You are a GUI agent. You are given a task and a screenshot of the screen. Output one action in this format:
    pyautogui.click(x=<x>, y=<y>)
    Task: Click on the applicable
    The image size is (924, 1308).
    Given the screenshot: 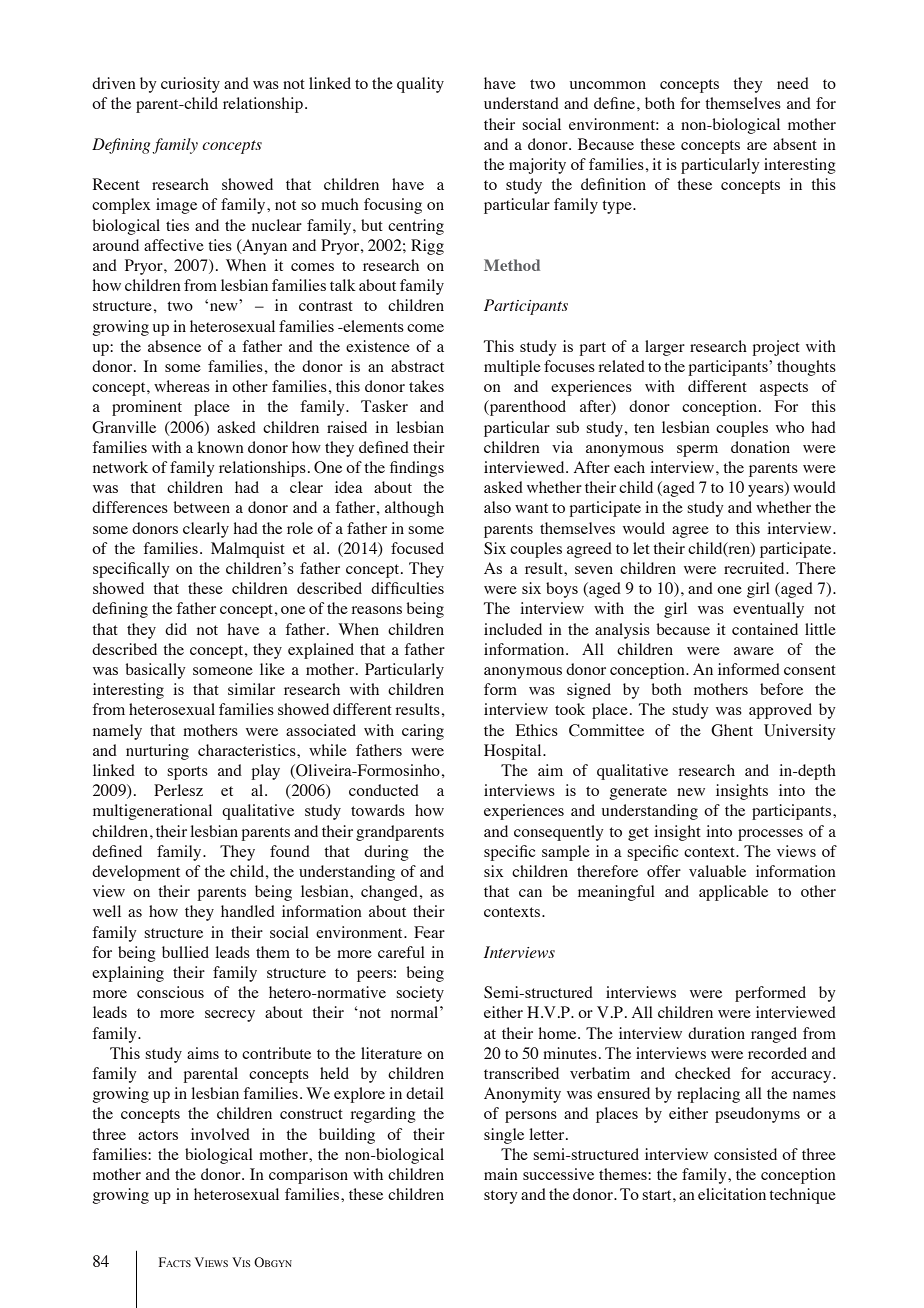 What is the action you would take?
    pyautogui.click(x=733, y=893)
